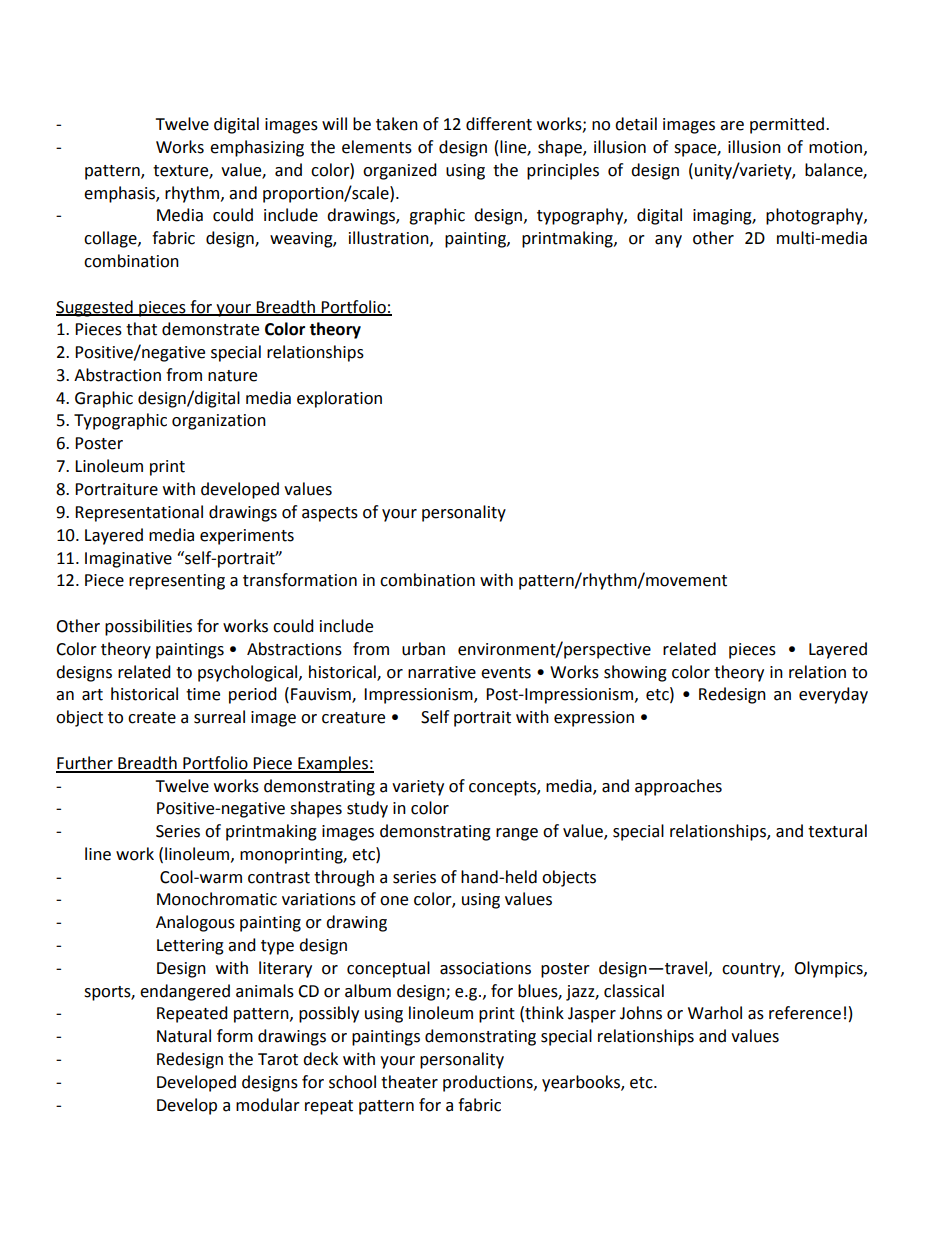 The height and width of the document is (1233, 952). Describe the element at coordinates (715, 1013) in the document. I see `Warhol` at that location.
